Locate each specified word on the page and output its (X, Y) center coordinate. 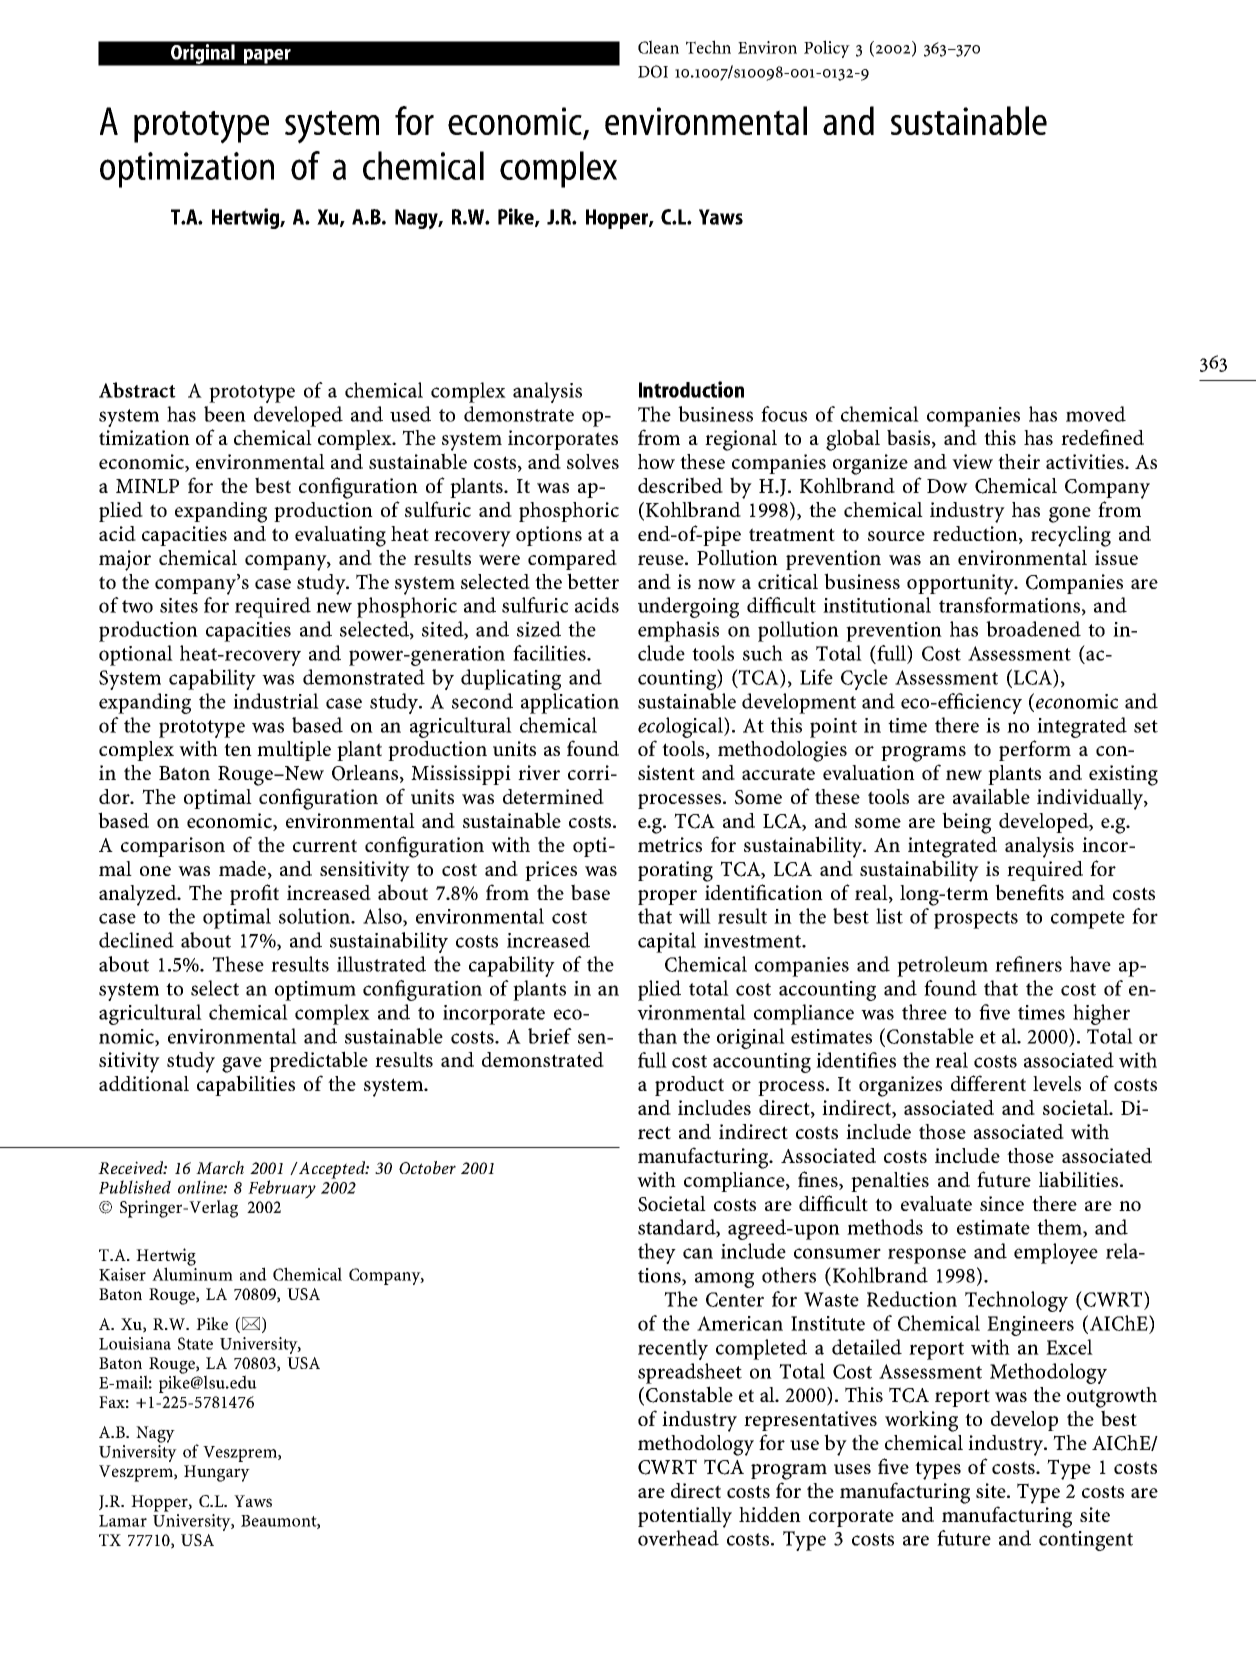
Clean (658, 47)
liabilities (1080, 1179)
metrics (670, 844)
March (220, 1167)
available (991, 796)
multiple (294, 751)
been (225, 414)
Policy (827, 49)
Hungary (217, 1473)
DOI (653, 71)
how (656, 461)
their (1019, 461)
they (657, 1253)
